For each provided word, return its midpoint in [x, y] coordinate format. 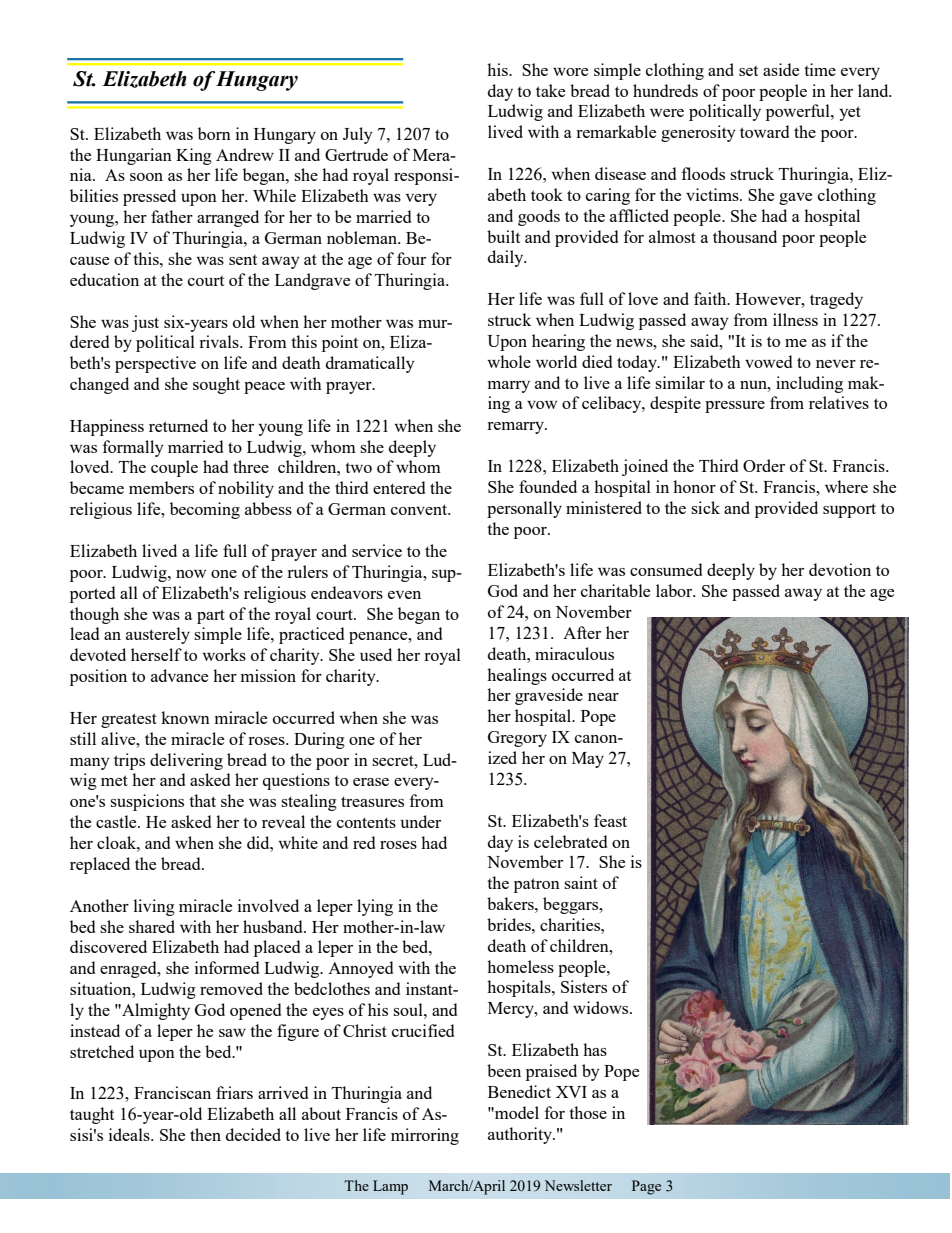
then [205, 1134]
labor [675, 590]
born [214, 133]
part [211, 616]
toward [764, 131]
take [550, 90]
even [404, 595]
